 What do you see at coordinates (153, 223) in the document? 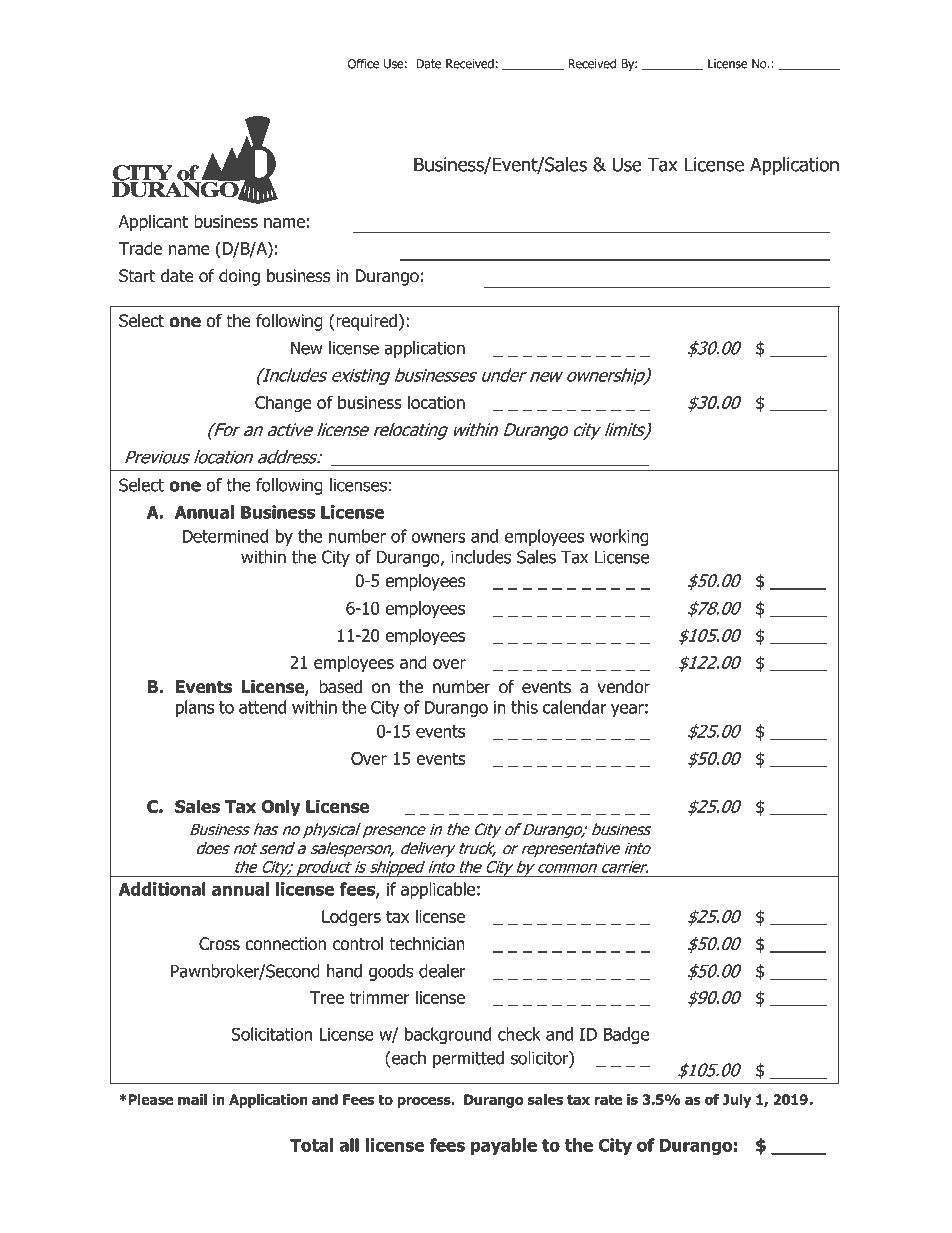
I see `Applicant` at bounding box center [153, 223].
